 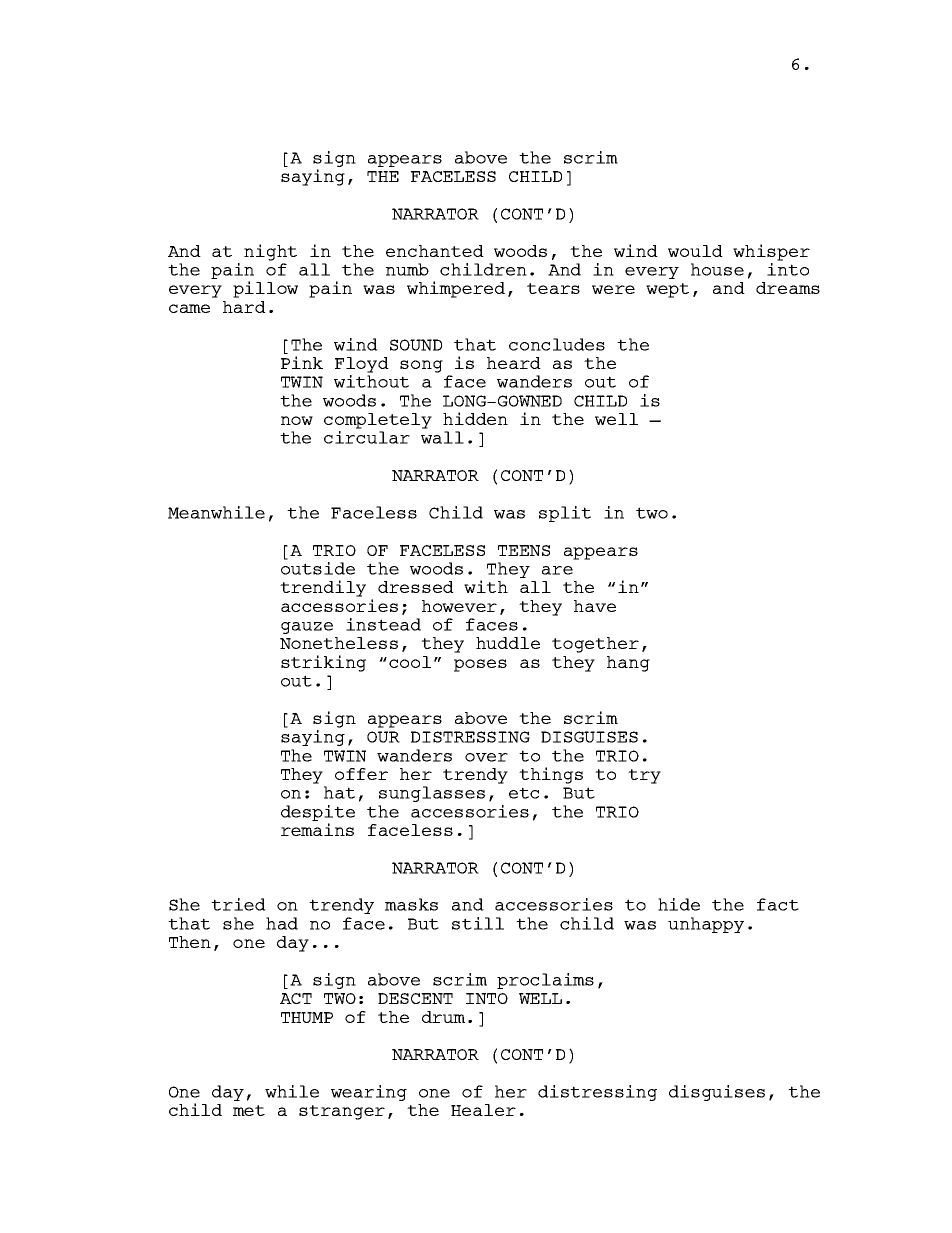 I want to click on etc, so click(x=524, y=793).
